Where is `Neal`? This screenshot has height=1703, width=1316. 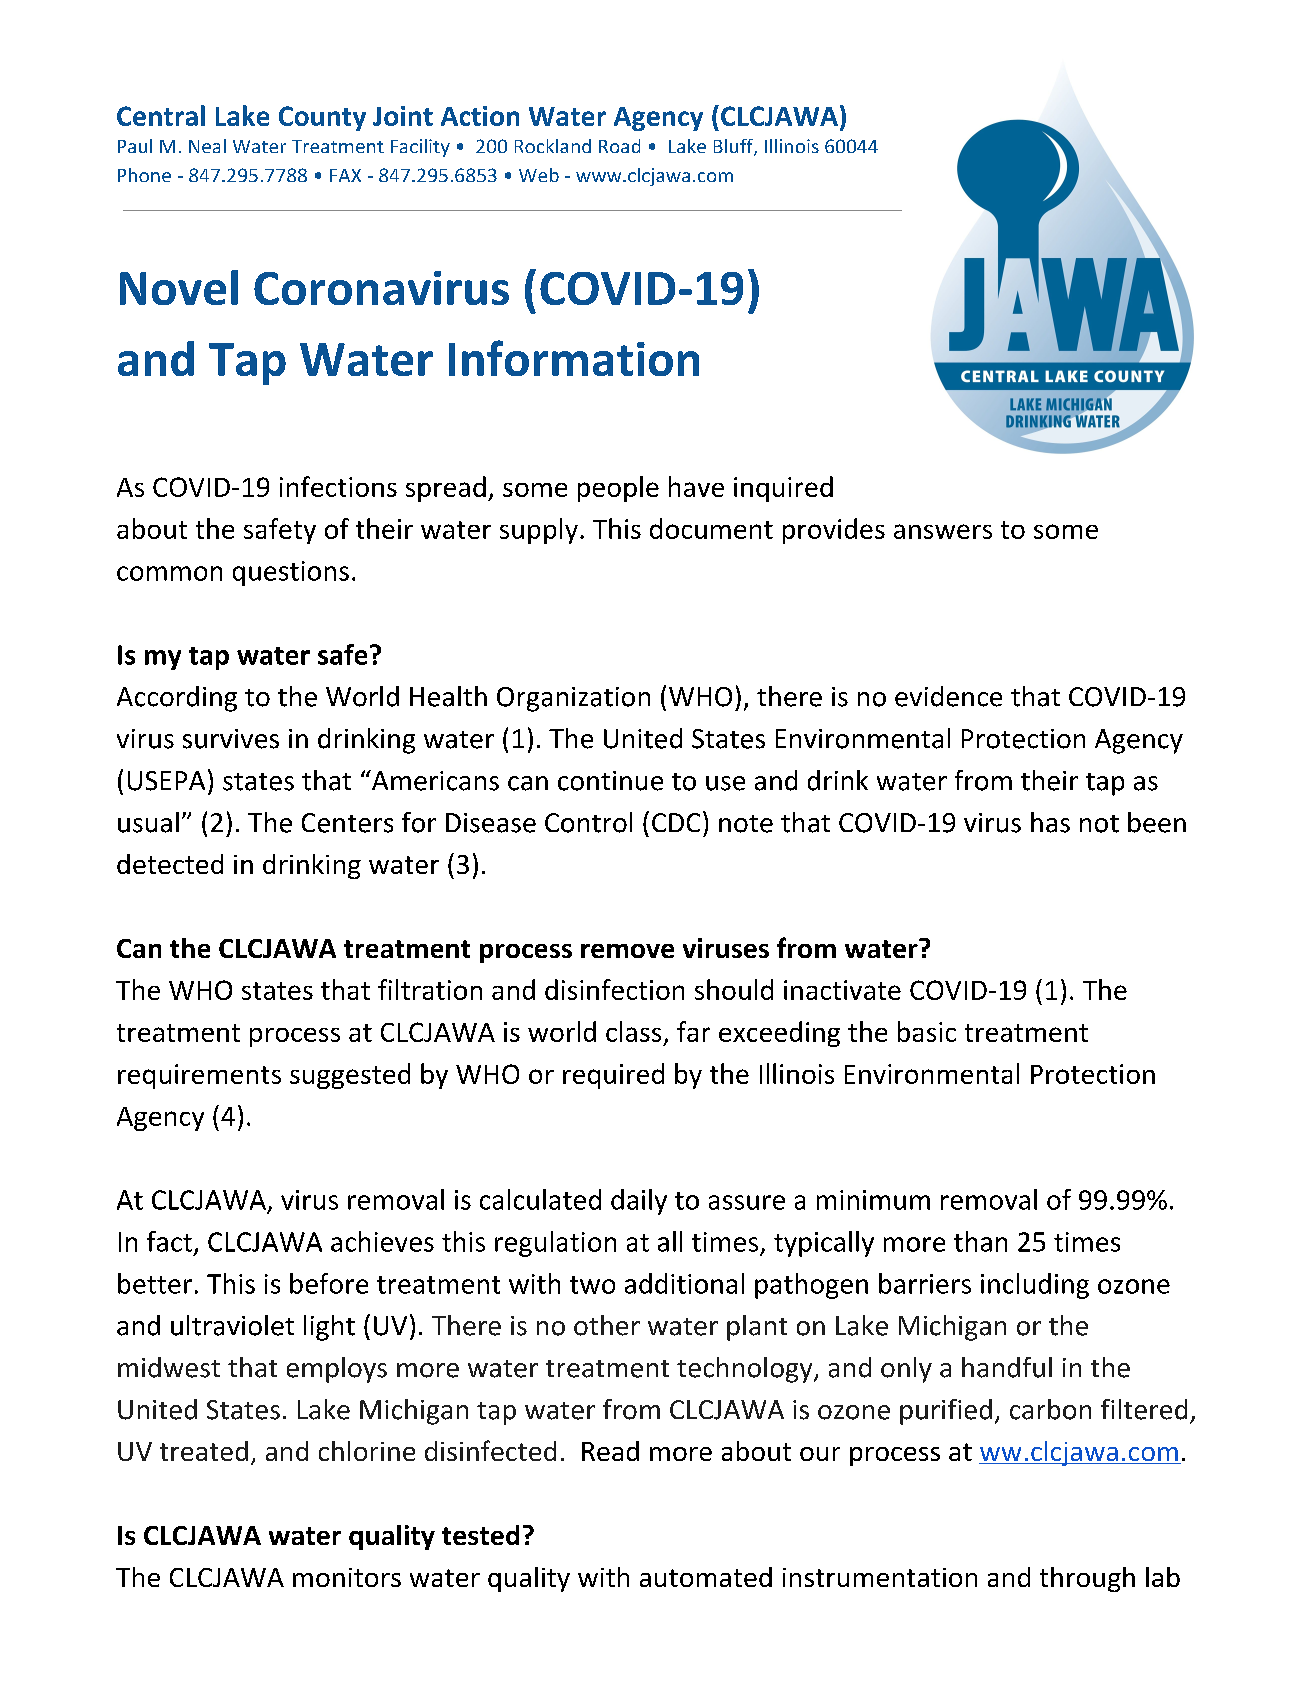
Neal is located at coordinates (207, 146).
